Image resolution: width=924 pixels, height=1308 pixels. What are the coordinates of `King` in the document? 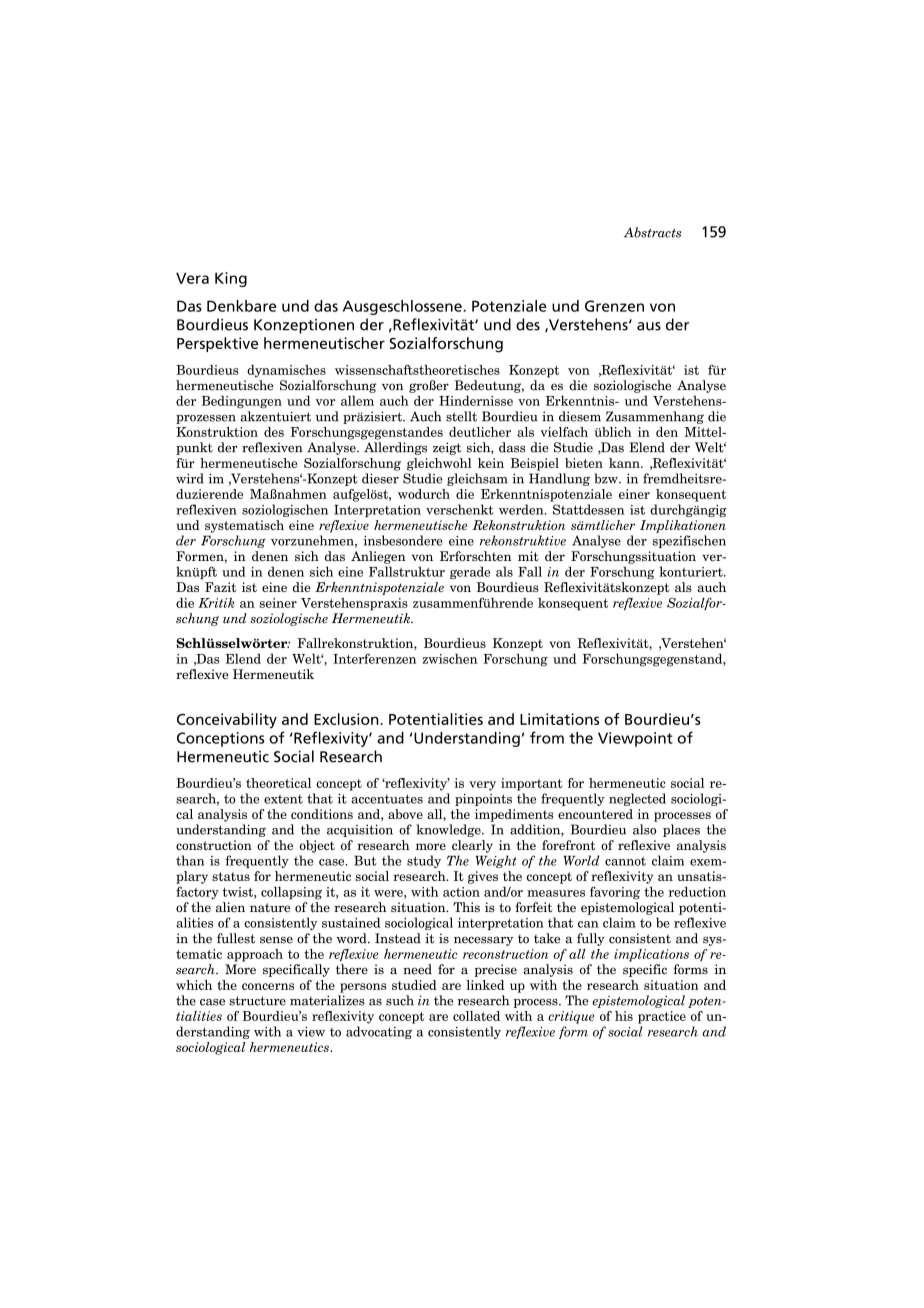 It's located at (231, 279).
